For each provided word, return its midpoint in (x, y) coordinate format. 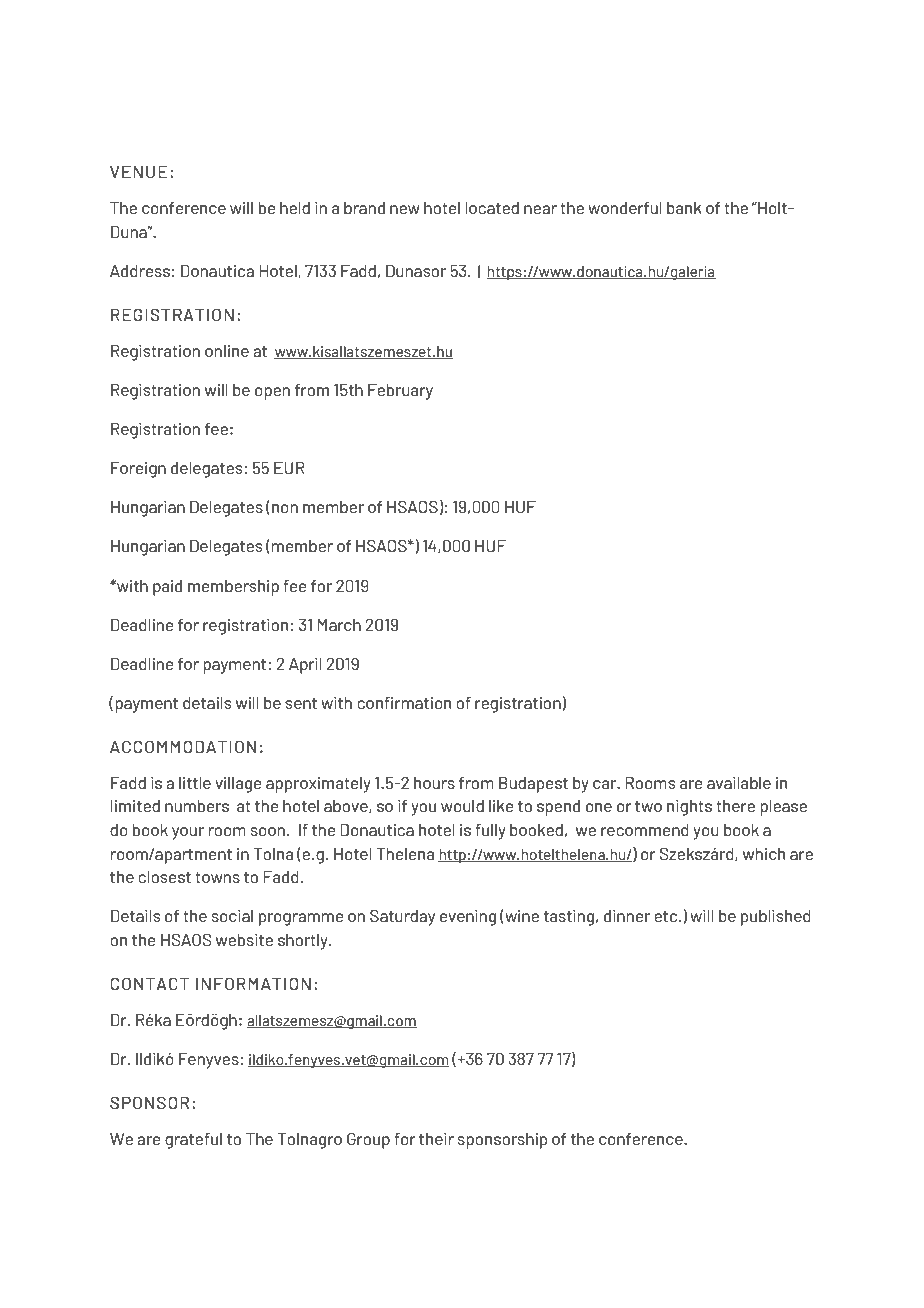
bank (684, 208)
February (400, 392)
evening (468, 918)
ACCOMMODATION (183, 747)
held (295, 208)
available (739, 783)
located (492, 208)
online (227, 351)
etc (667, 916)
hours (434, 783)
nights (689, 808)
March (339, 625)
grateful (193, 1141)
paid (167, 588)
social (232, 916)
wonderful (625, 208)
